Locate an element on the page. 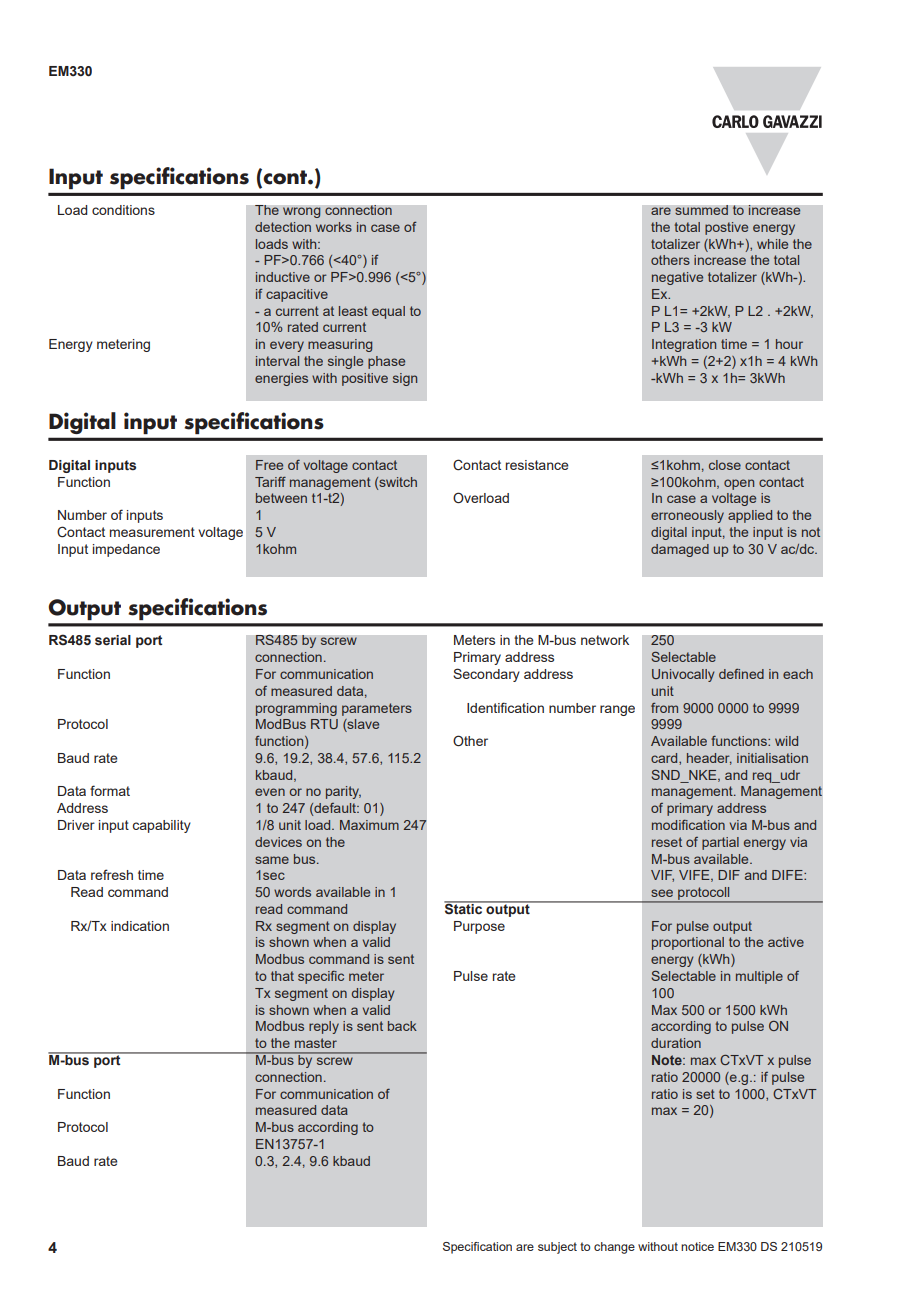  indication is located at coordinates (140, 926).
